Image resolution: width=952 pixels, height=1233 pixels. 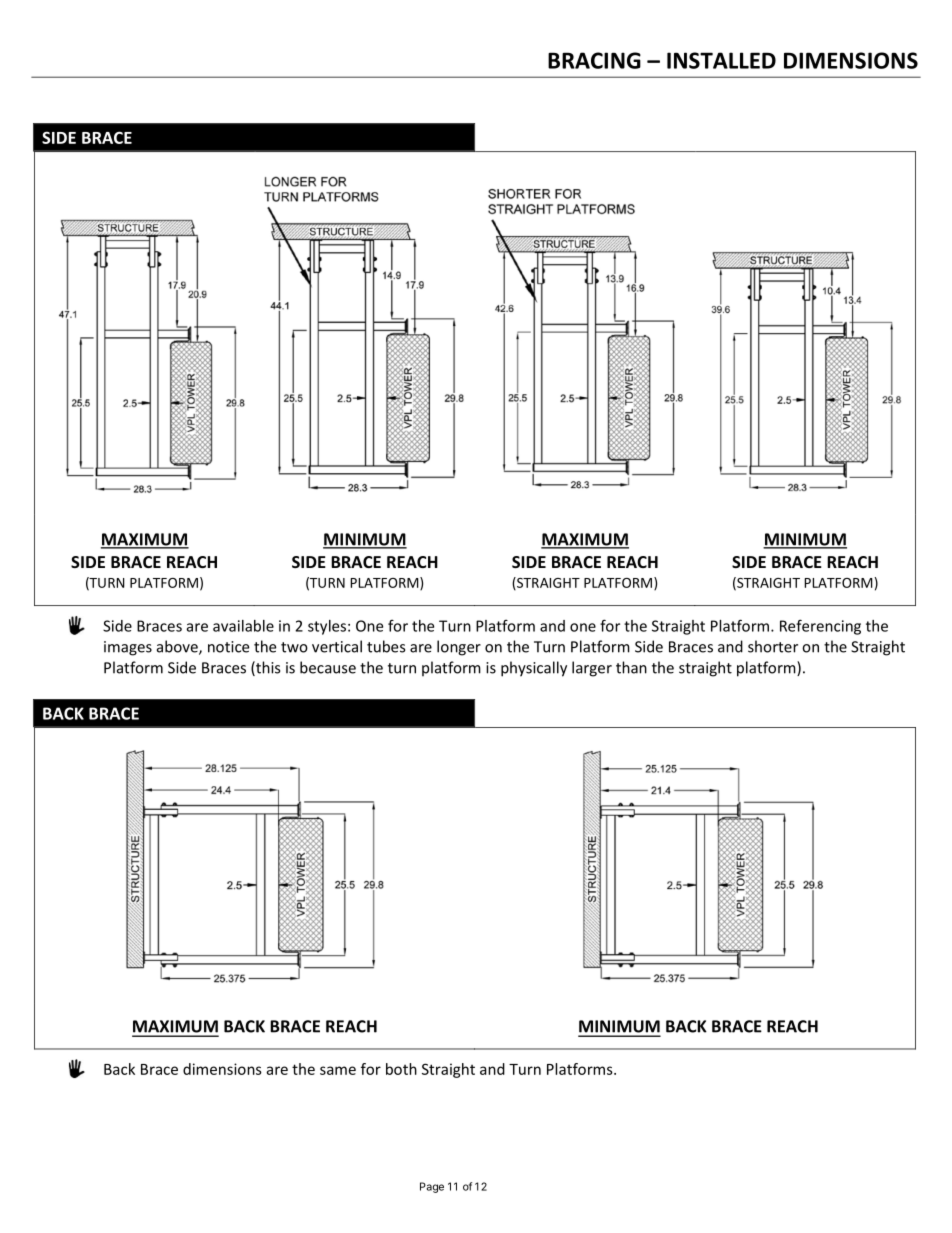 What do you see at coordinates (820, 627) in the image?
I see `Referencing` at bounding box center [820, 627].
